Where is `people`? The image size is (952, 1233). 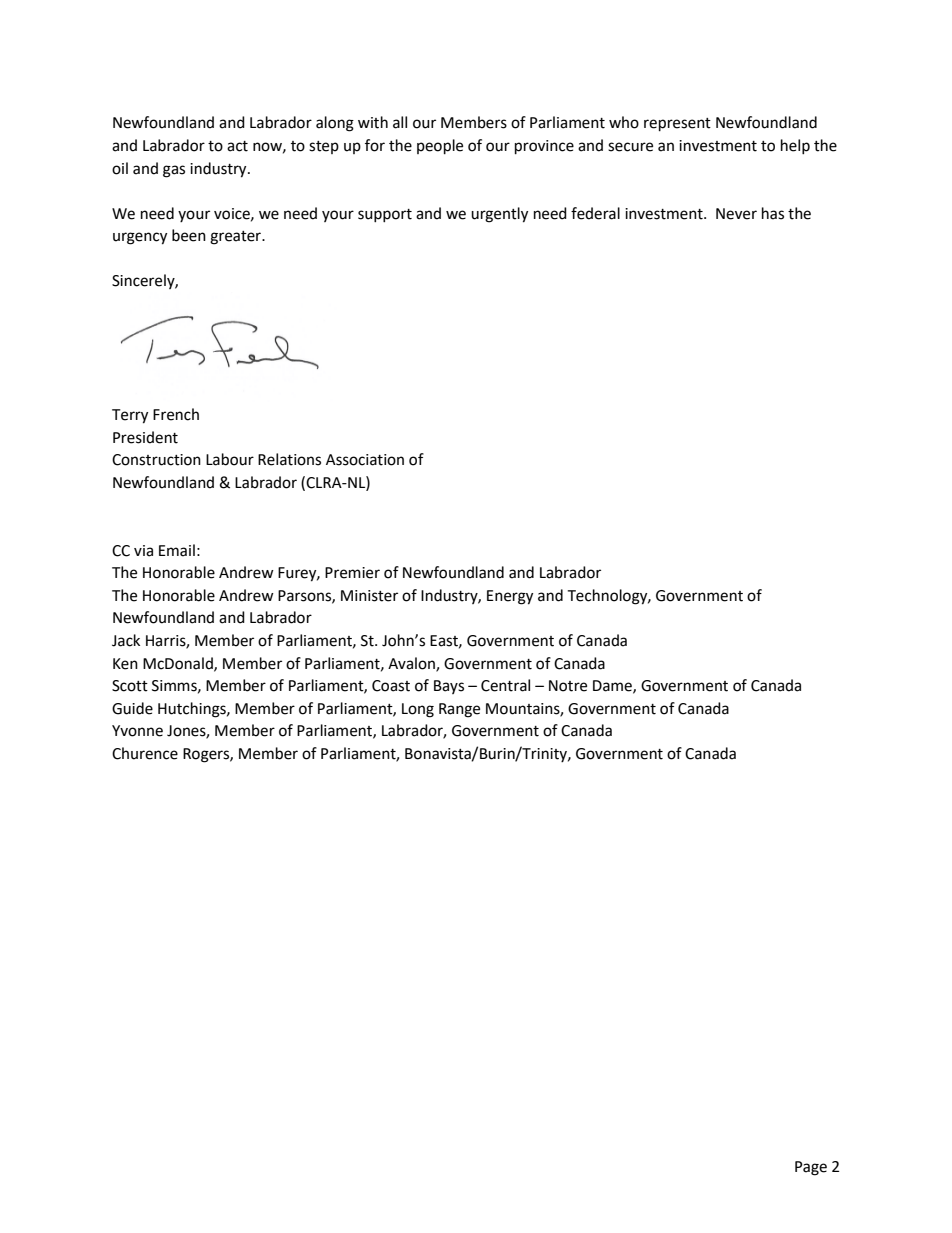
people is located at coordinates (440, 147).
